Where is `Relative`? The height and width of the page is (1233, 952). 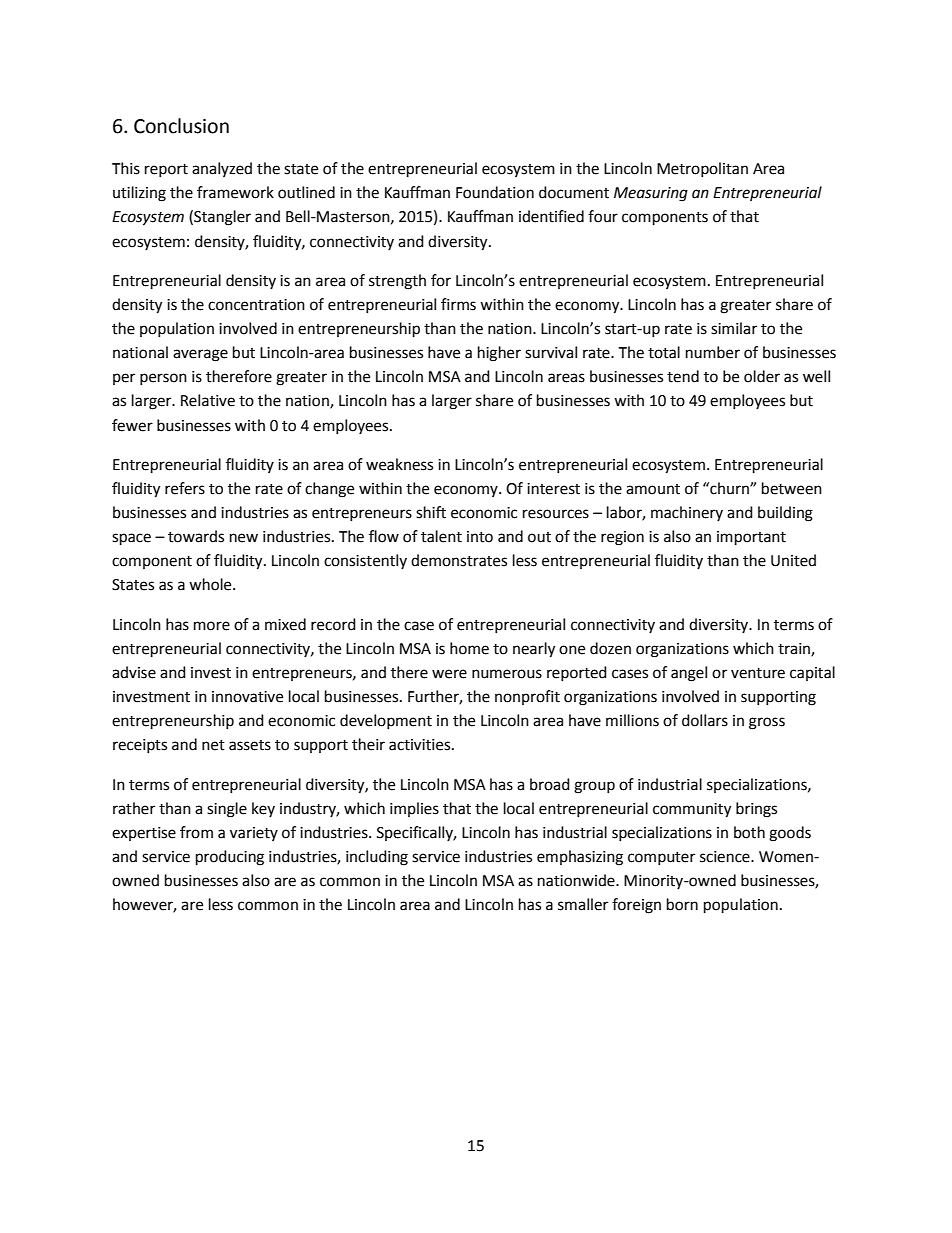
Relative is located at coordinates (208, 400).
